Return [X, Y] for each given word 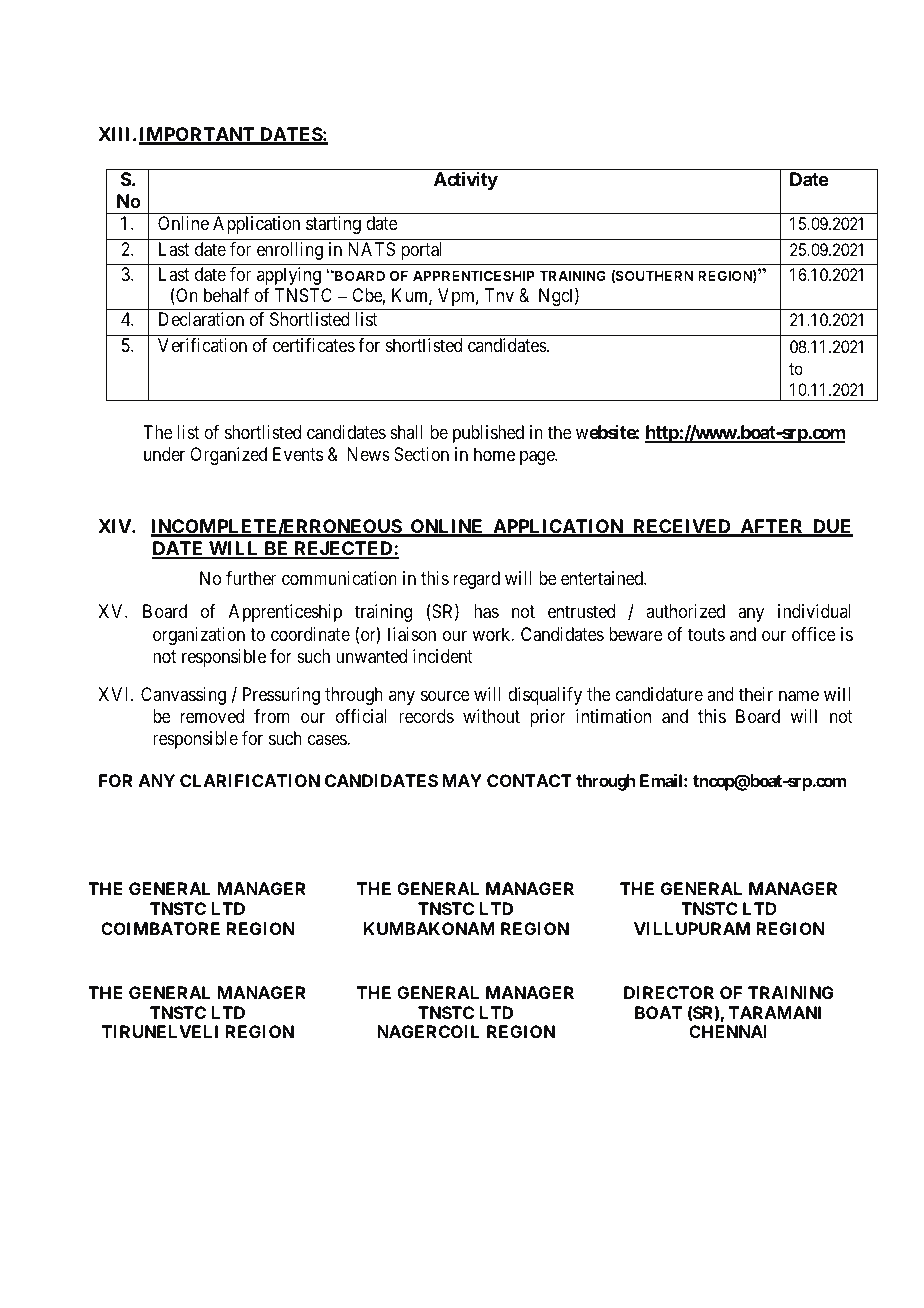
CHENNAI [728, 1031]
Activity [466, 180]
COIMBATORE [160, 928]
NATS [371, 249]
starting [333, 225]
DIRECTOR [669, 992]
